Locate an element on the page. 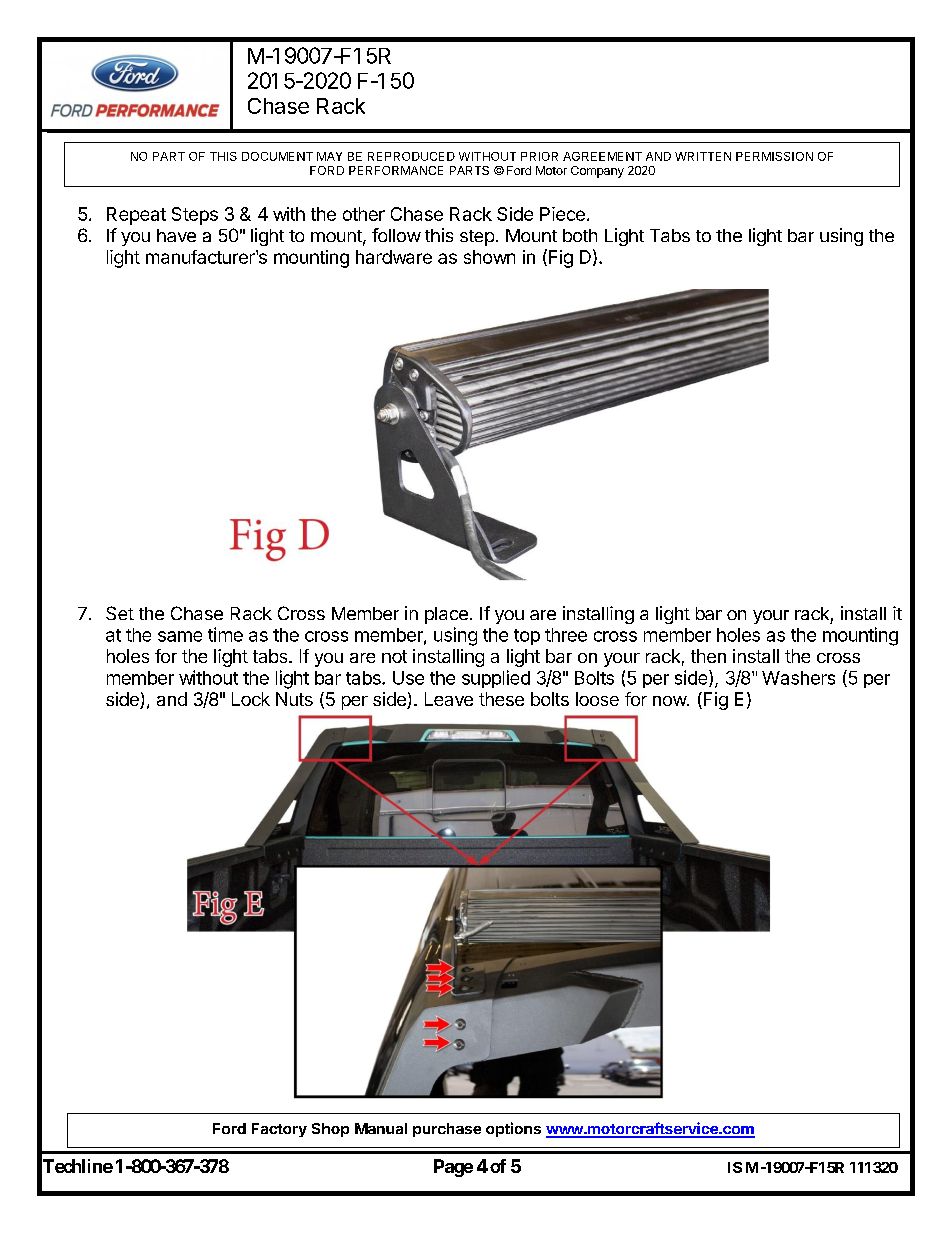 This page has width=952, height=1233. options is located at coordinates (513, 1129).
